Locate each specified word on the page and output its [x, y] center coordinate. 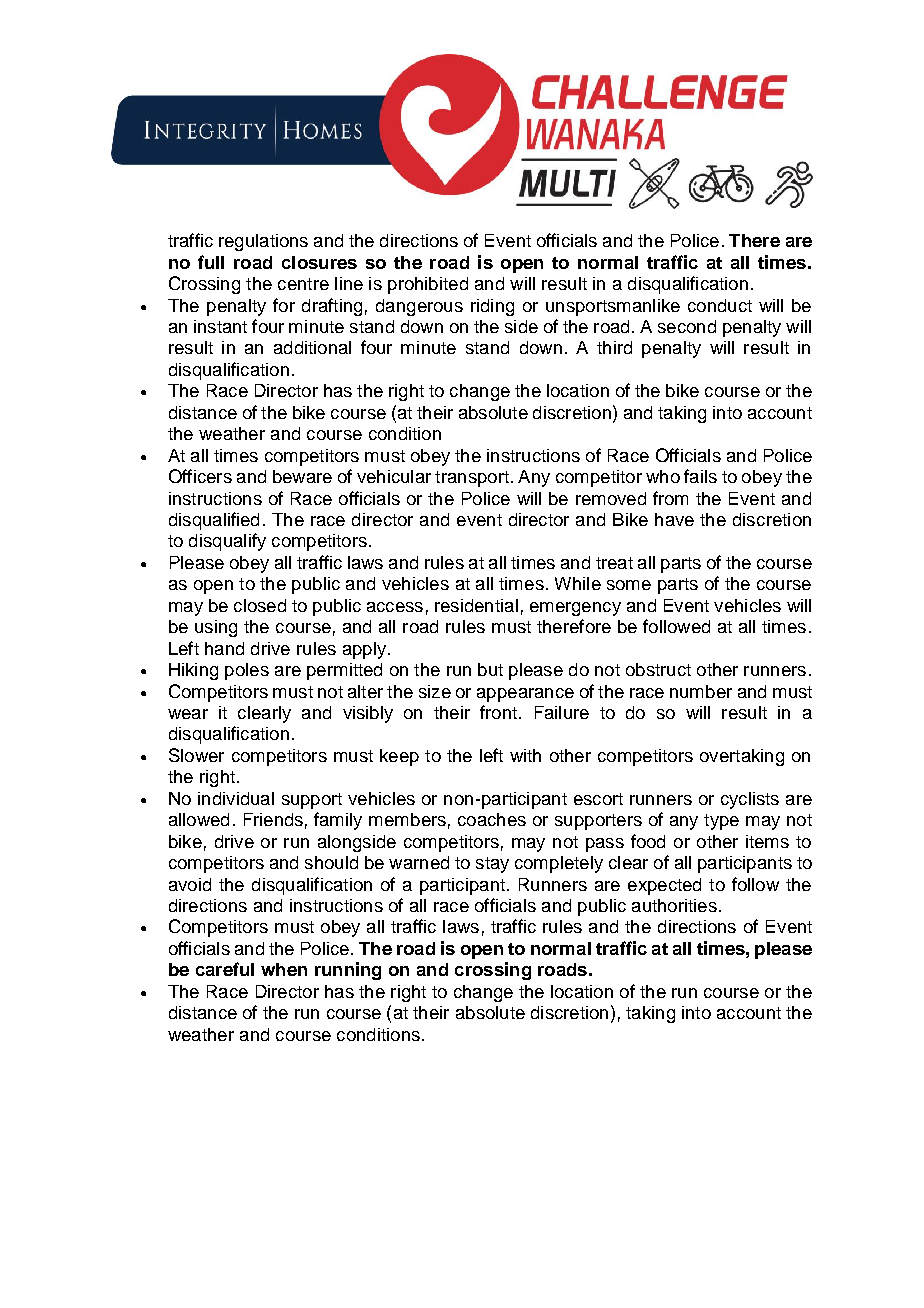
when [284, 969]
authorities [674, 905]
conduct [720, 305]
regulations [263, 242]
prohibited [428, 285]
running [348, 971]
